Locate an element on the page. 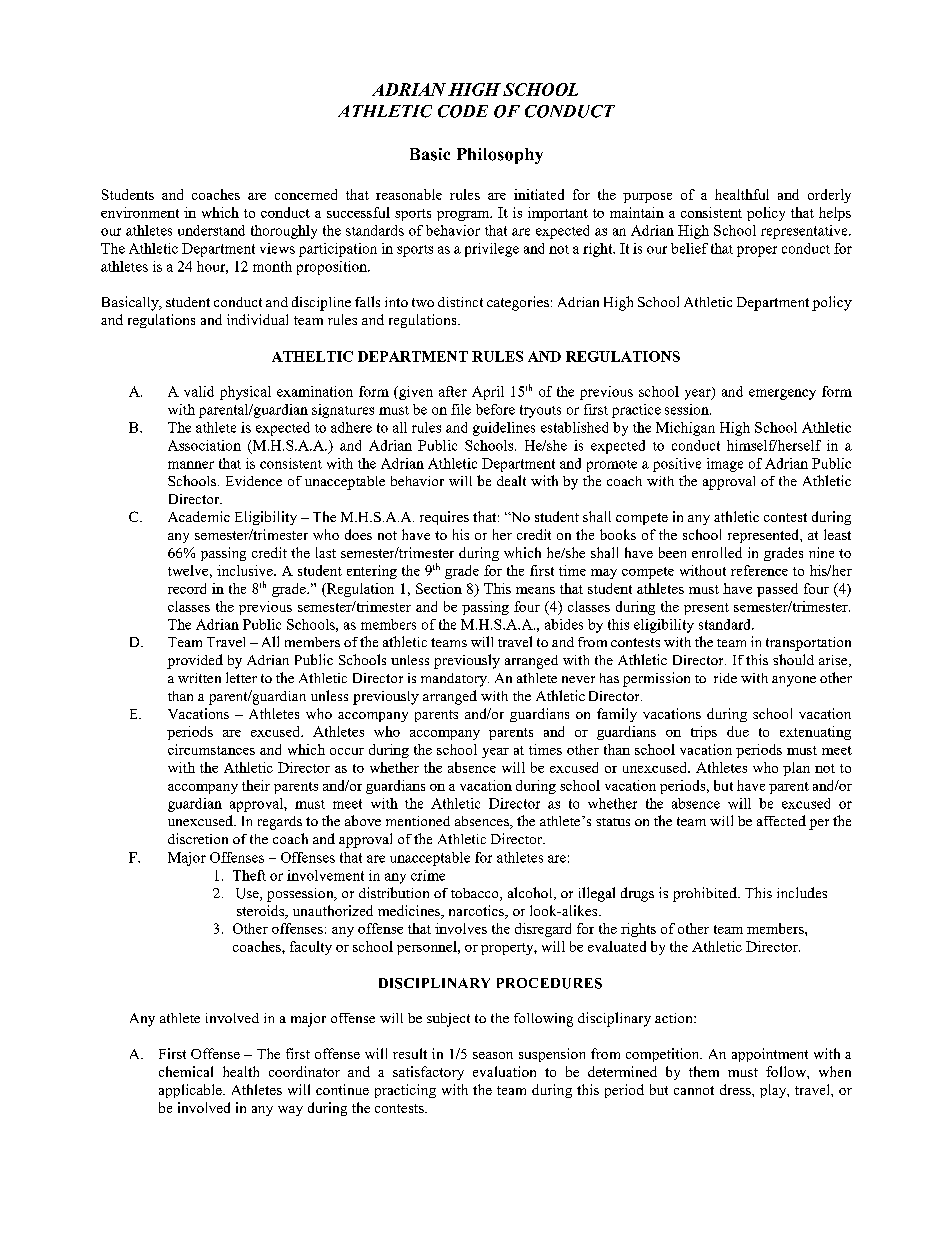  means is located at coordinates (535, 590).
